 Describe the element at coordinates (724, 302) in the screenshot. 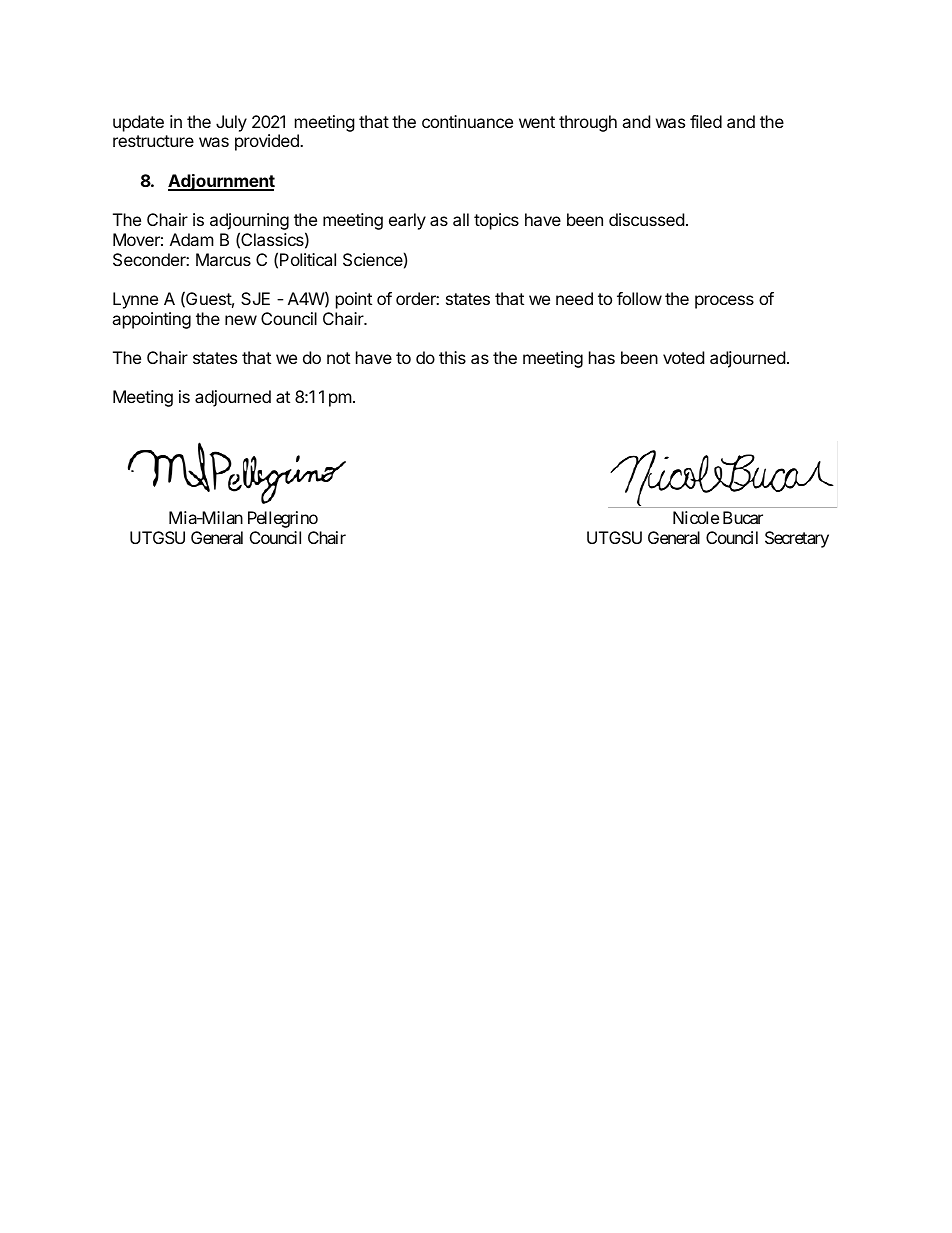

I see `process` at that location.
